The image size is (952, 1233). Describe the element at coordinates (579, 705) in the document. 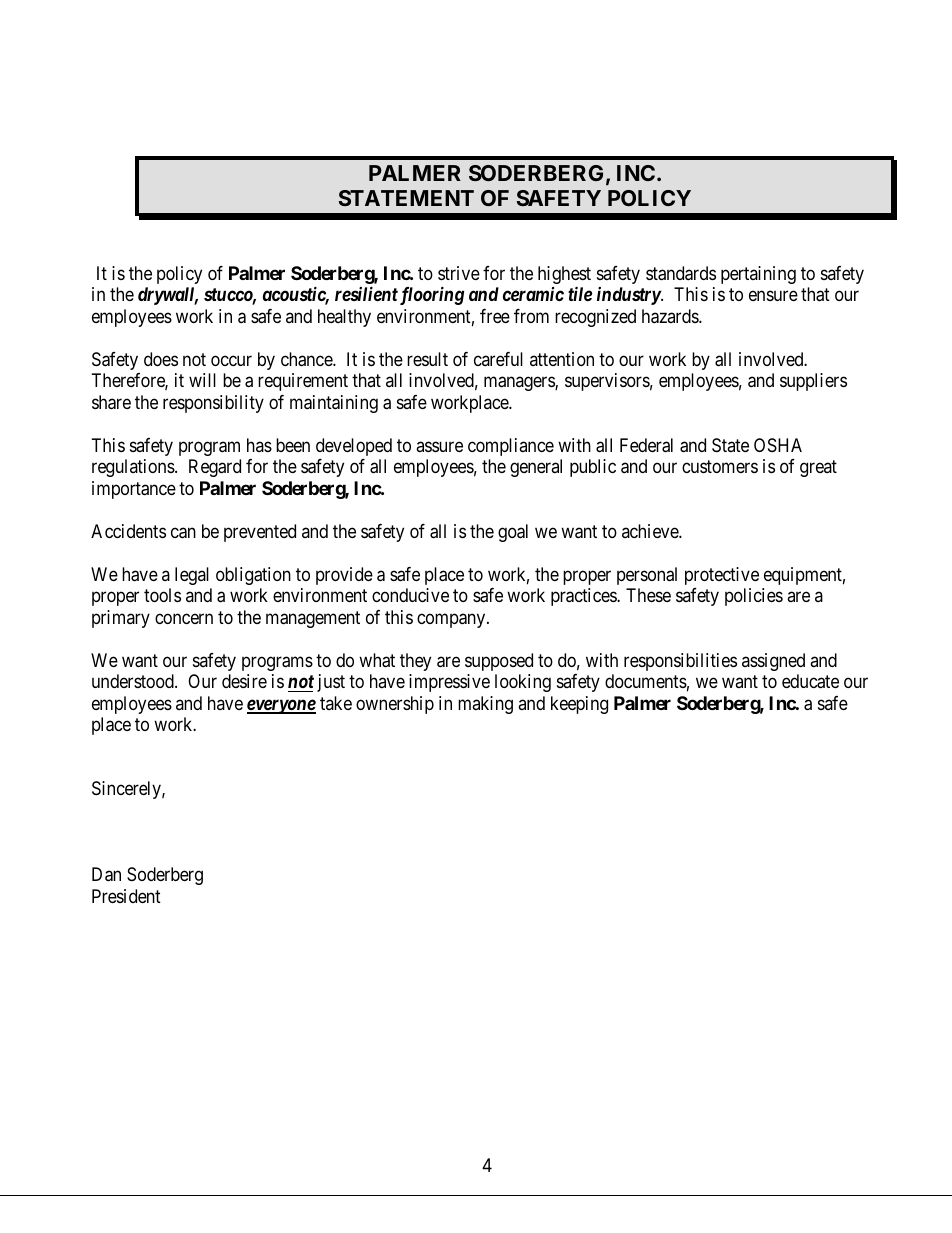

I see `keeping` at that location.
